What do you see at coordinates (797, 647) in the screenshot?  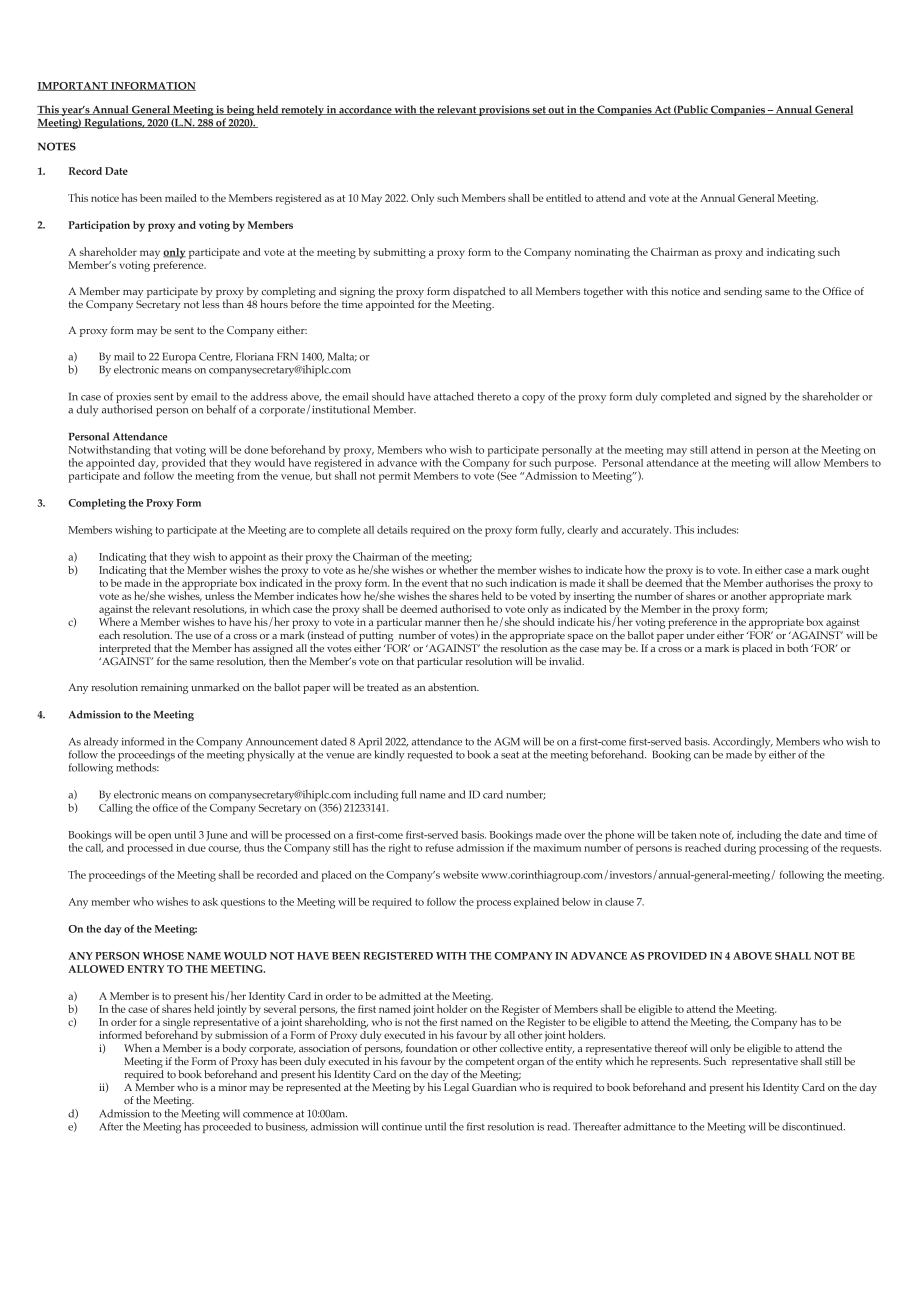 I see `both` at bounding box center [797, 647].
